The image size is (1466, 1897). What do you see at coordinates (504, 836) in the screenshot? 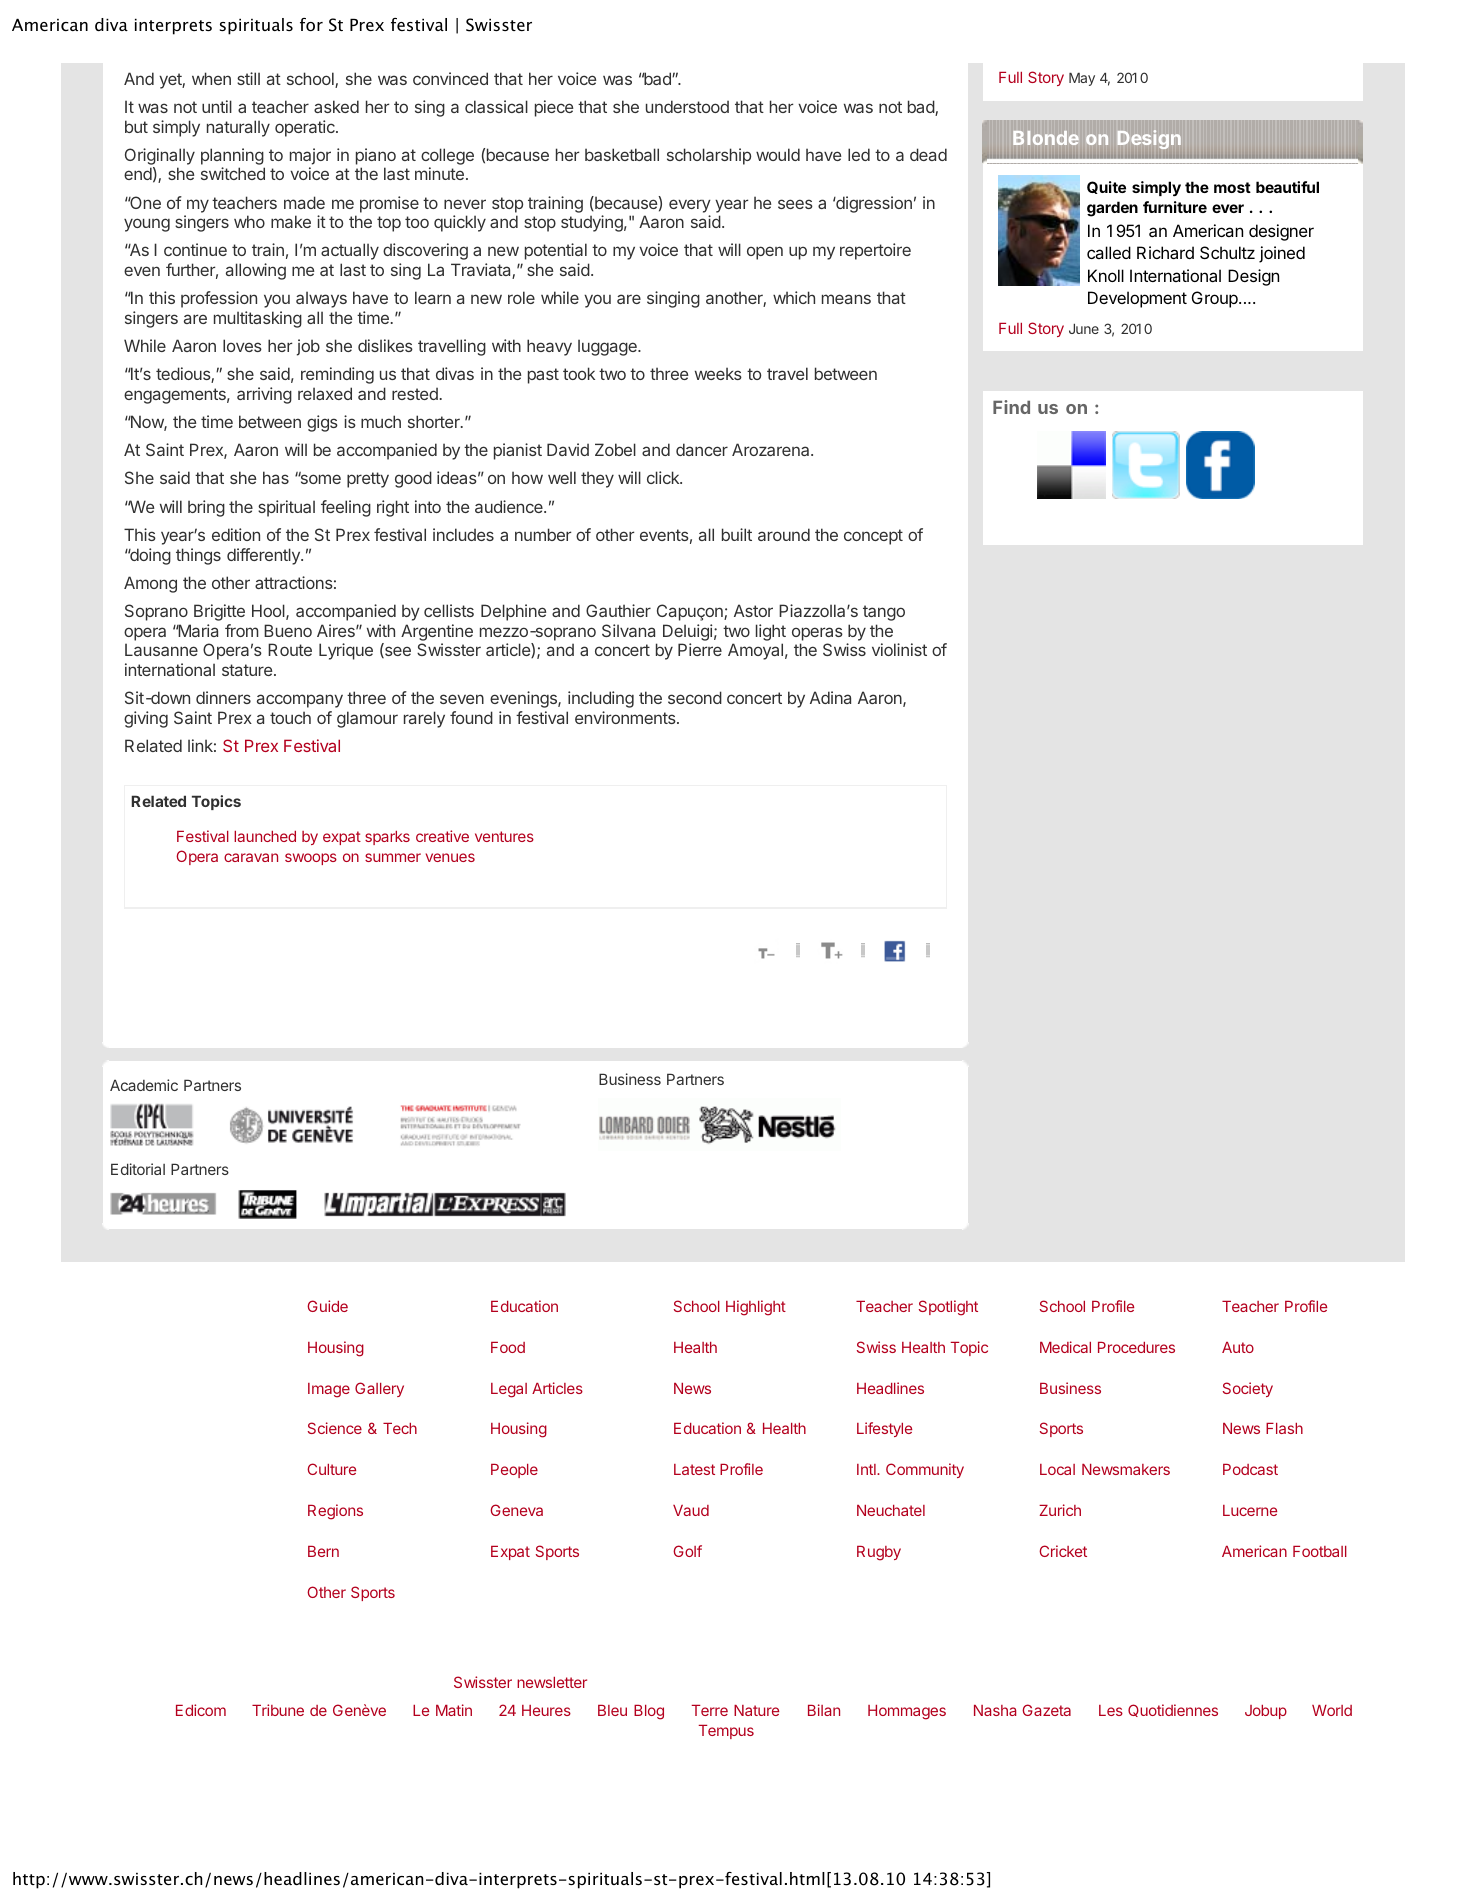
I see `ventures` at bounding box center [504, 836].
